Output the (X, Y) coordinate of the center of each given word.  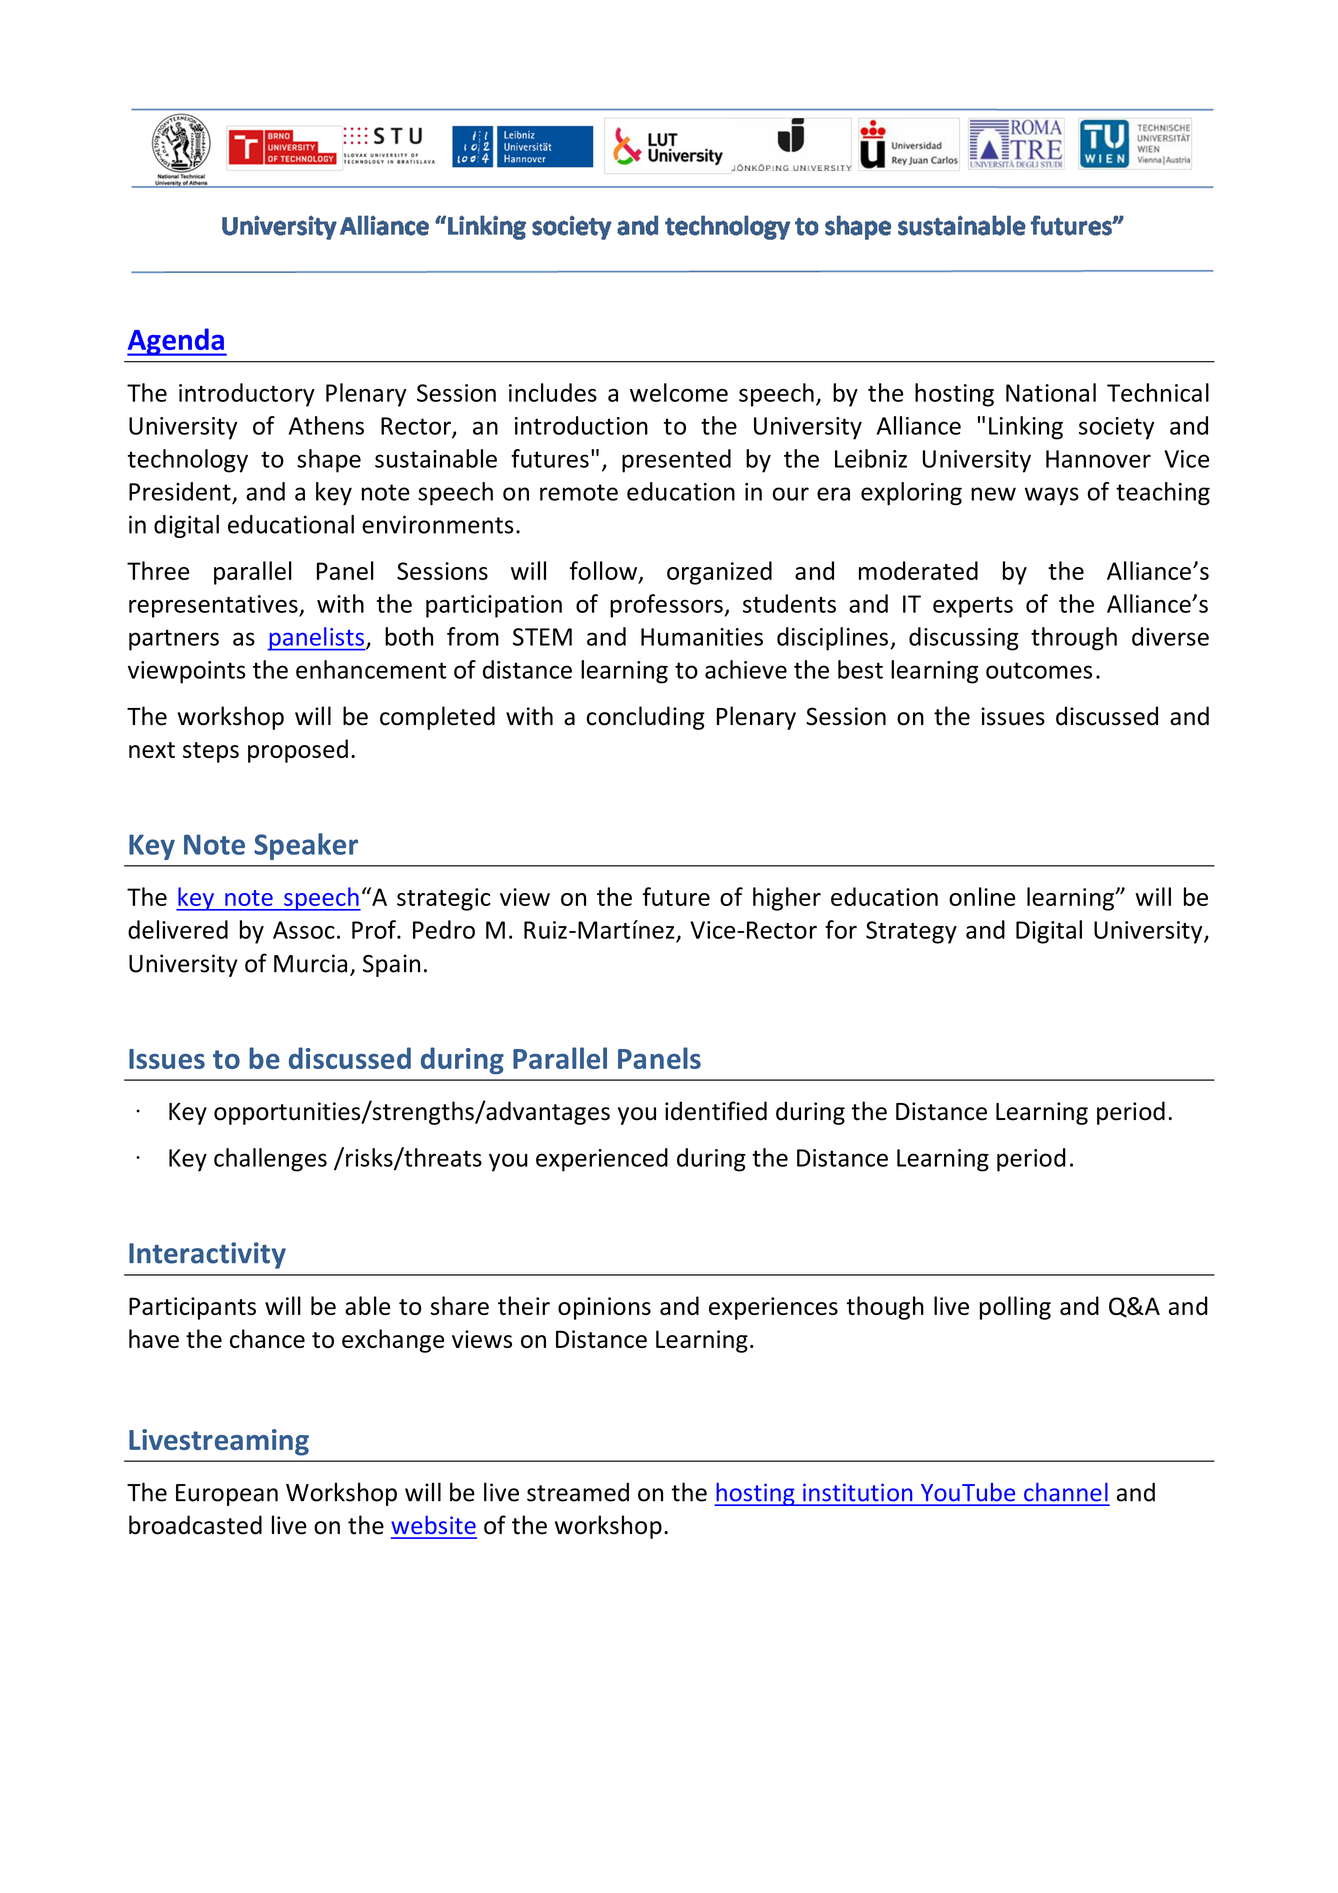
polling (1015, 1308)
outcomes (1039, 670)
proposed (298, 751)
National (1051, 392)
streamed (578, 1492)
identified (716, 1111)
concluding (645, 718)
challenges (270, 1160)
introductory (247, 395)
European (227, 1495)
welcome (679, 392)
